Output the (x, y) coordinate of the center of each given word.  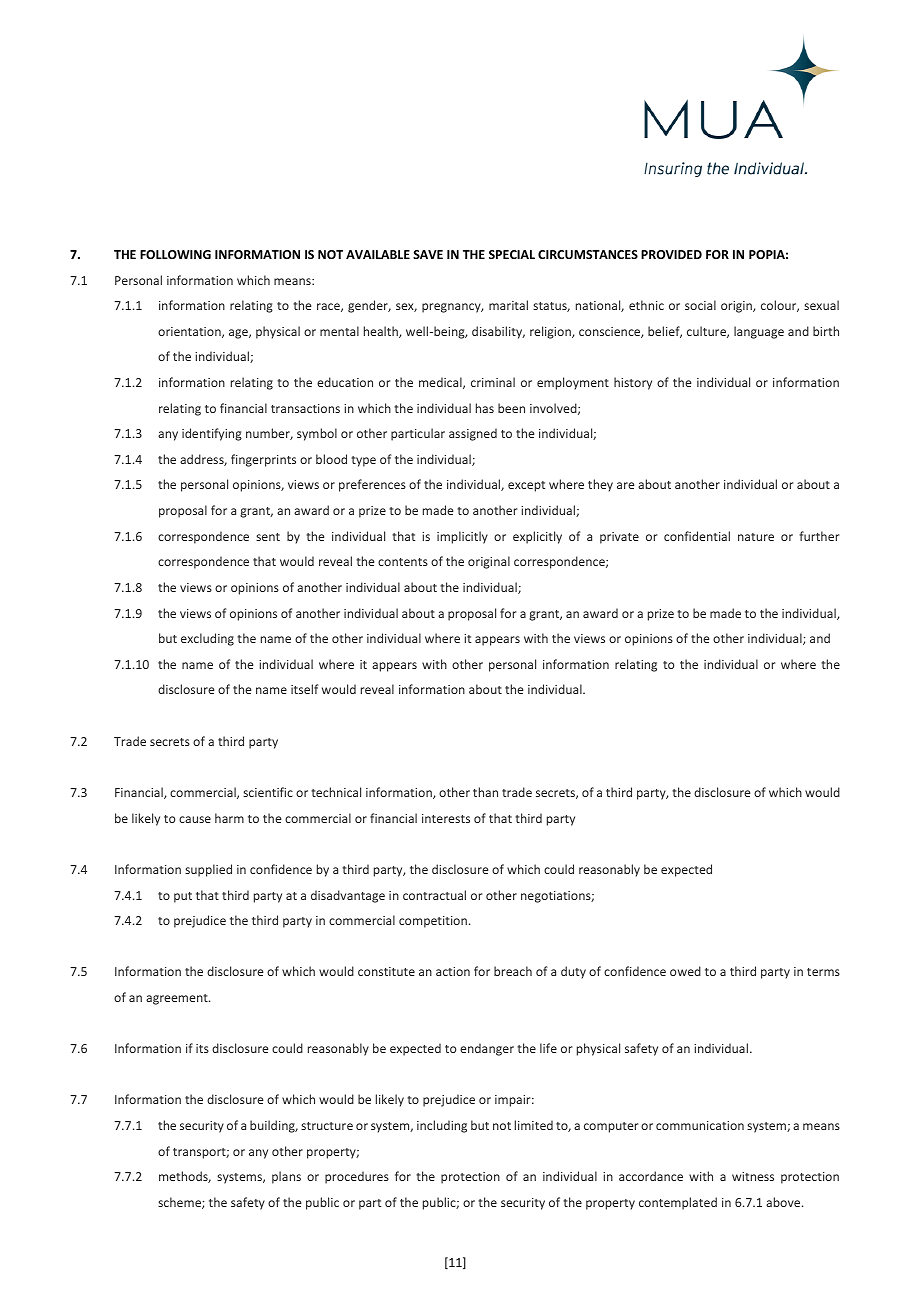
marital (508, 305)
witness (753, 1176)
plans (286, 1177)
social (700, 305)
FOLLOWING (175, 254)
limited (534, 1125)
